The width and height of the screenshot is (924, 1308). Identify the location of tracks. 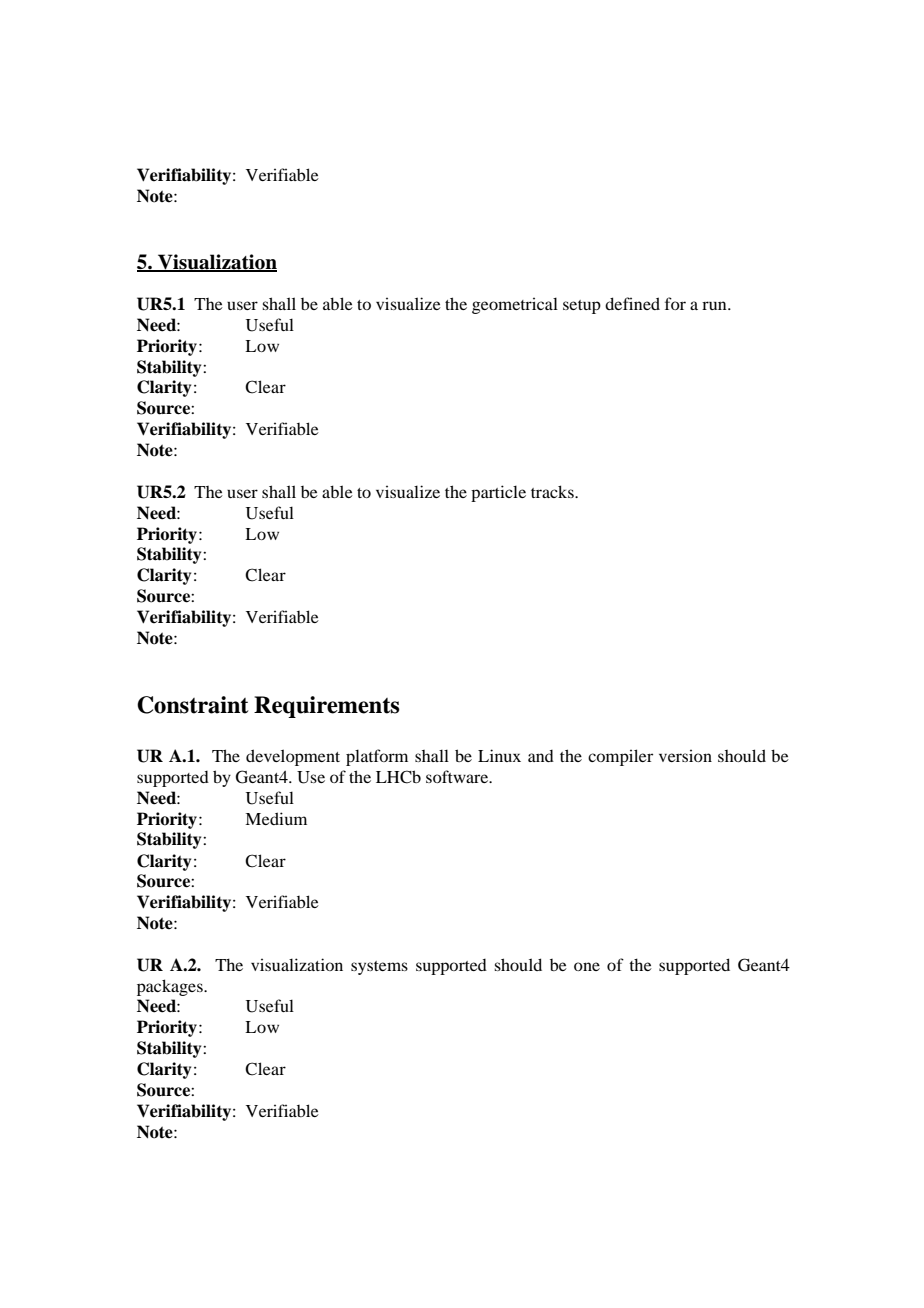
(553, 491).
